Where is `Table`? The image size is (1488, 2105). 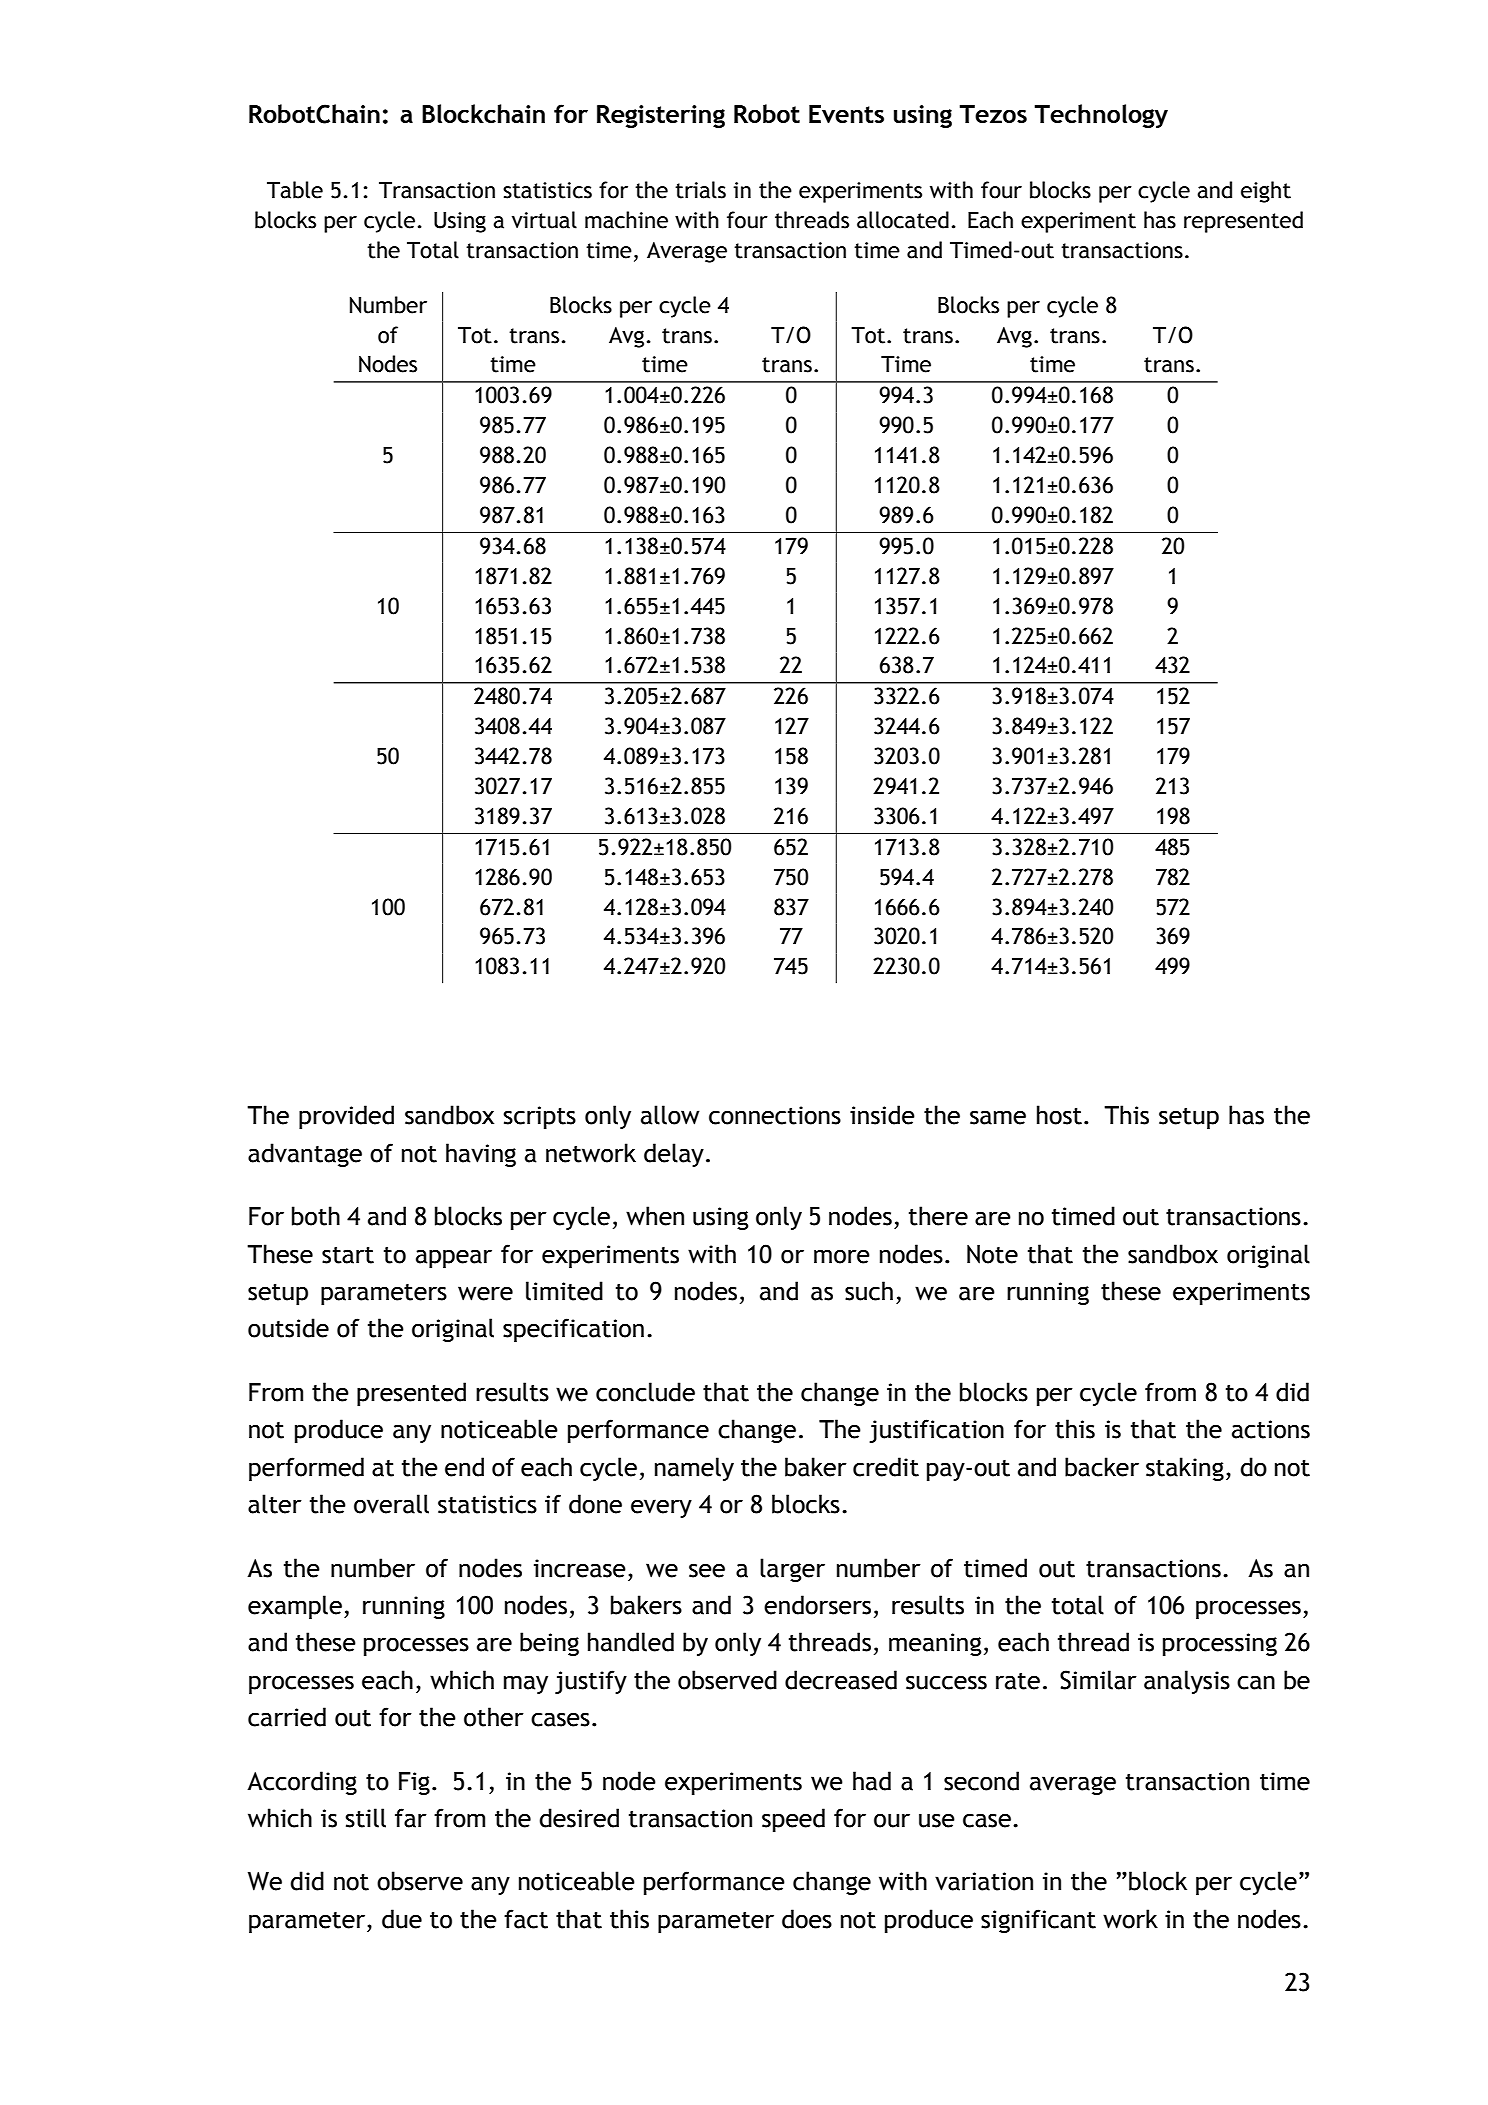 Table is located at coordinates (295, 190).
